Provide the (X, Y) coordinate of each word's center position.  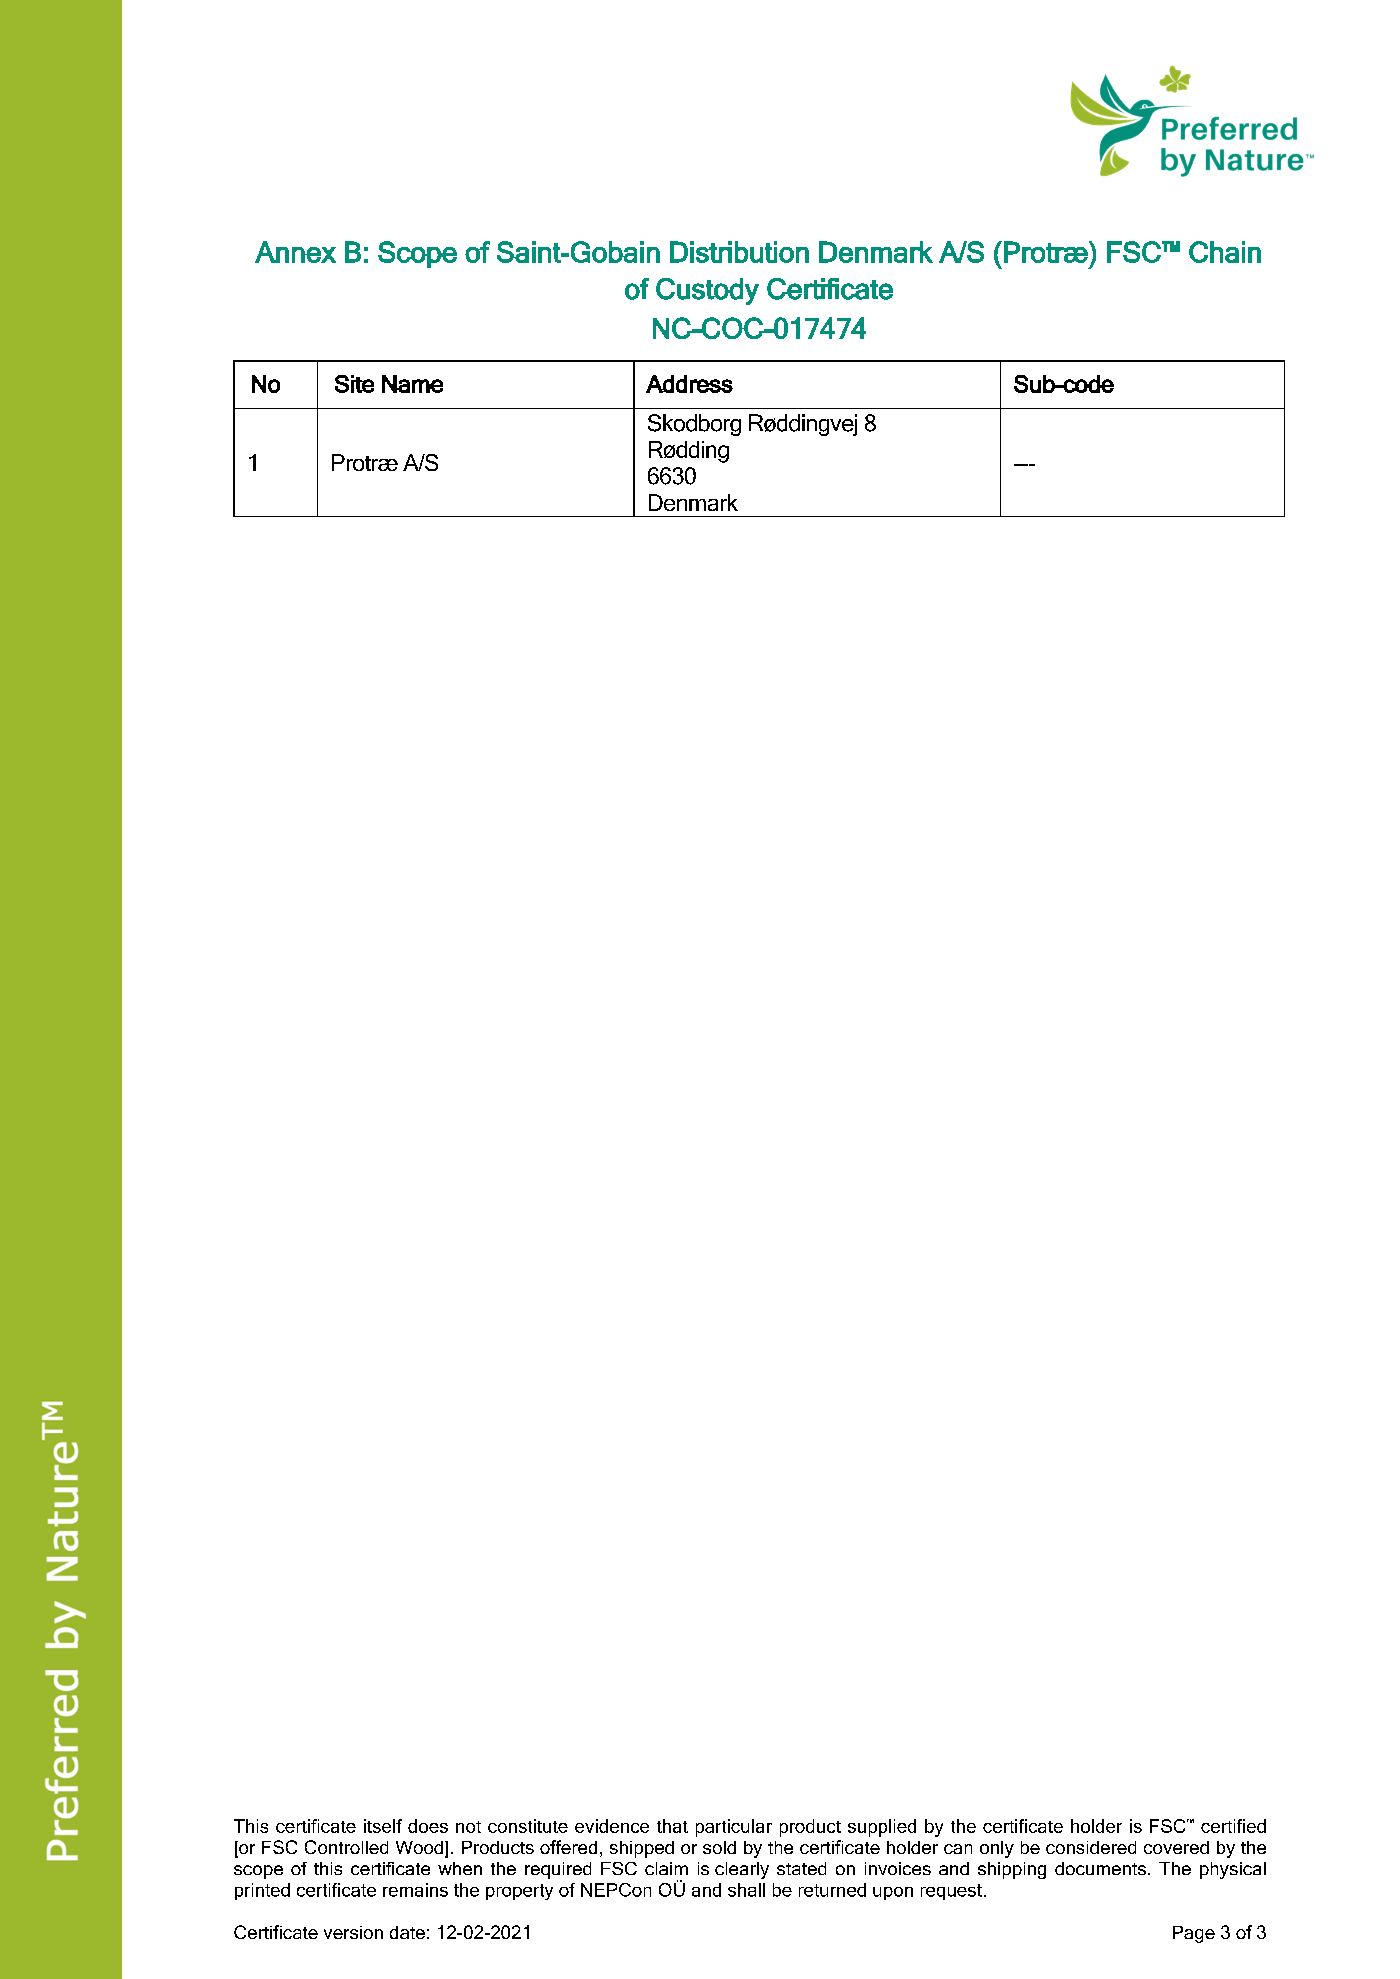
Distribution (739, 252)
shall (746, 1890)
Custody (707, 291)
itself (383, 1826)
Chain (1225, 252)
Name (412, 384)
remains (415, 1890)
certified (1233, 1826)
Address (689, 384)
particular (734, 1828)
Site (354, 384)
